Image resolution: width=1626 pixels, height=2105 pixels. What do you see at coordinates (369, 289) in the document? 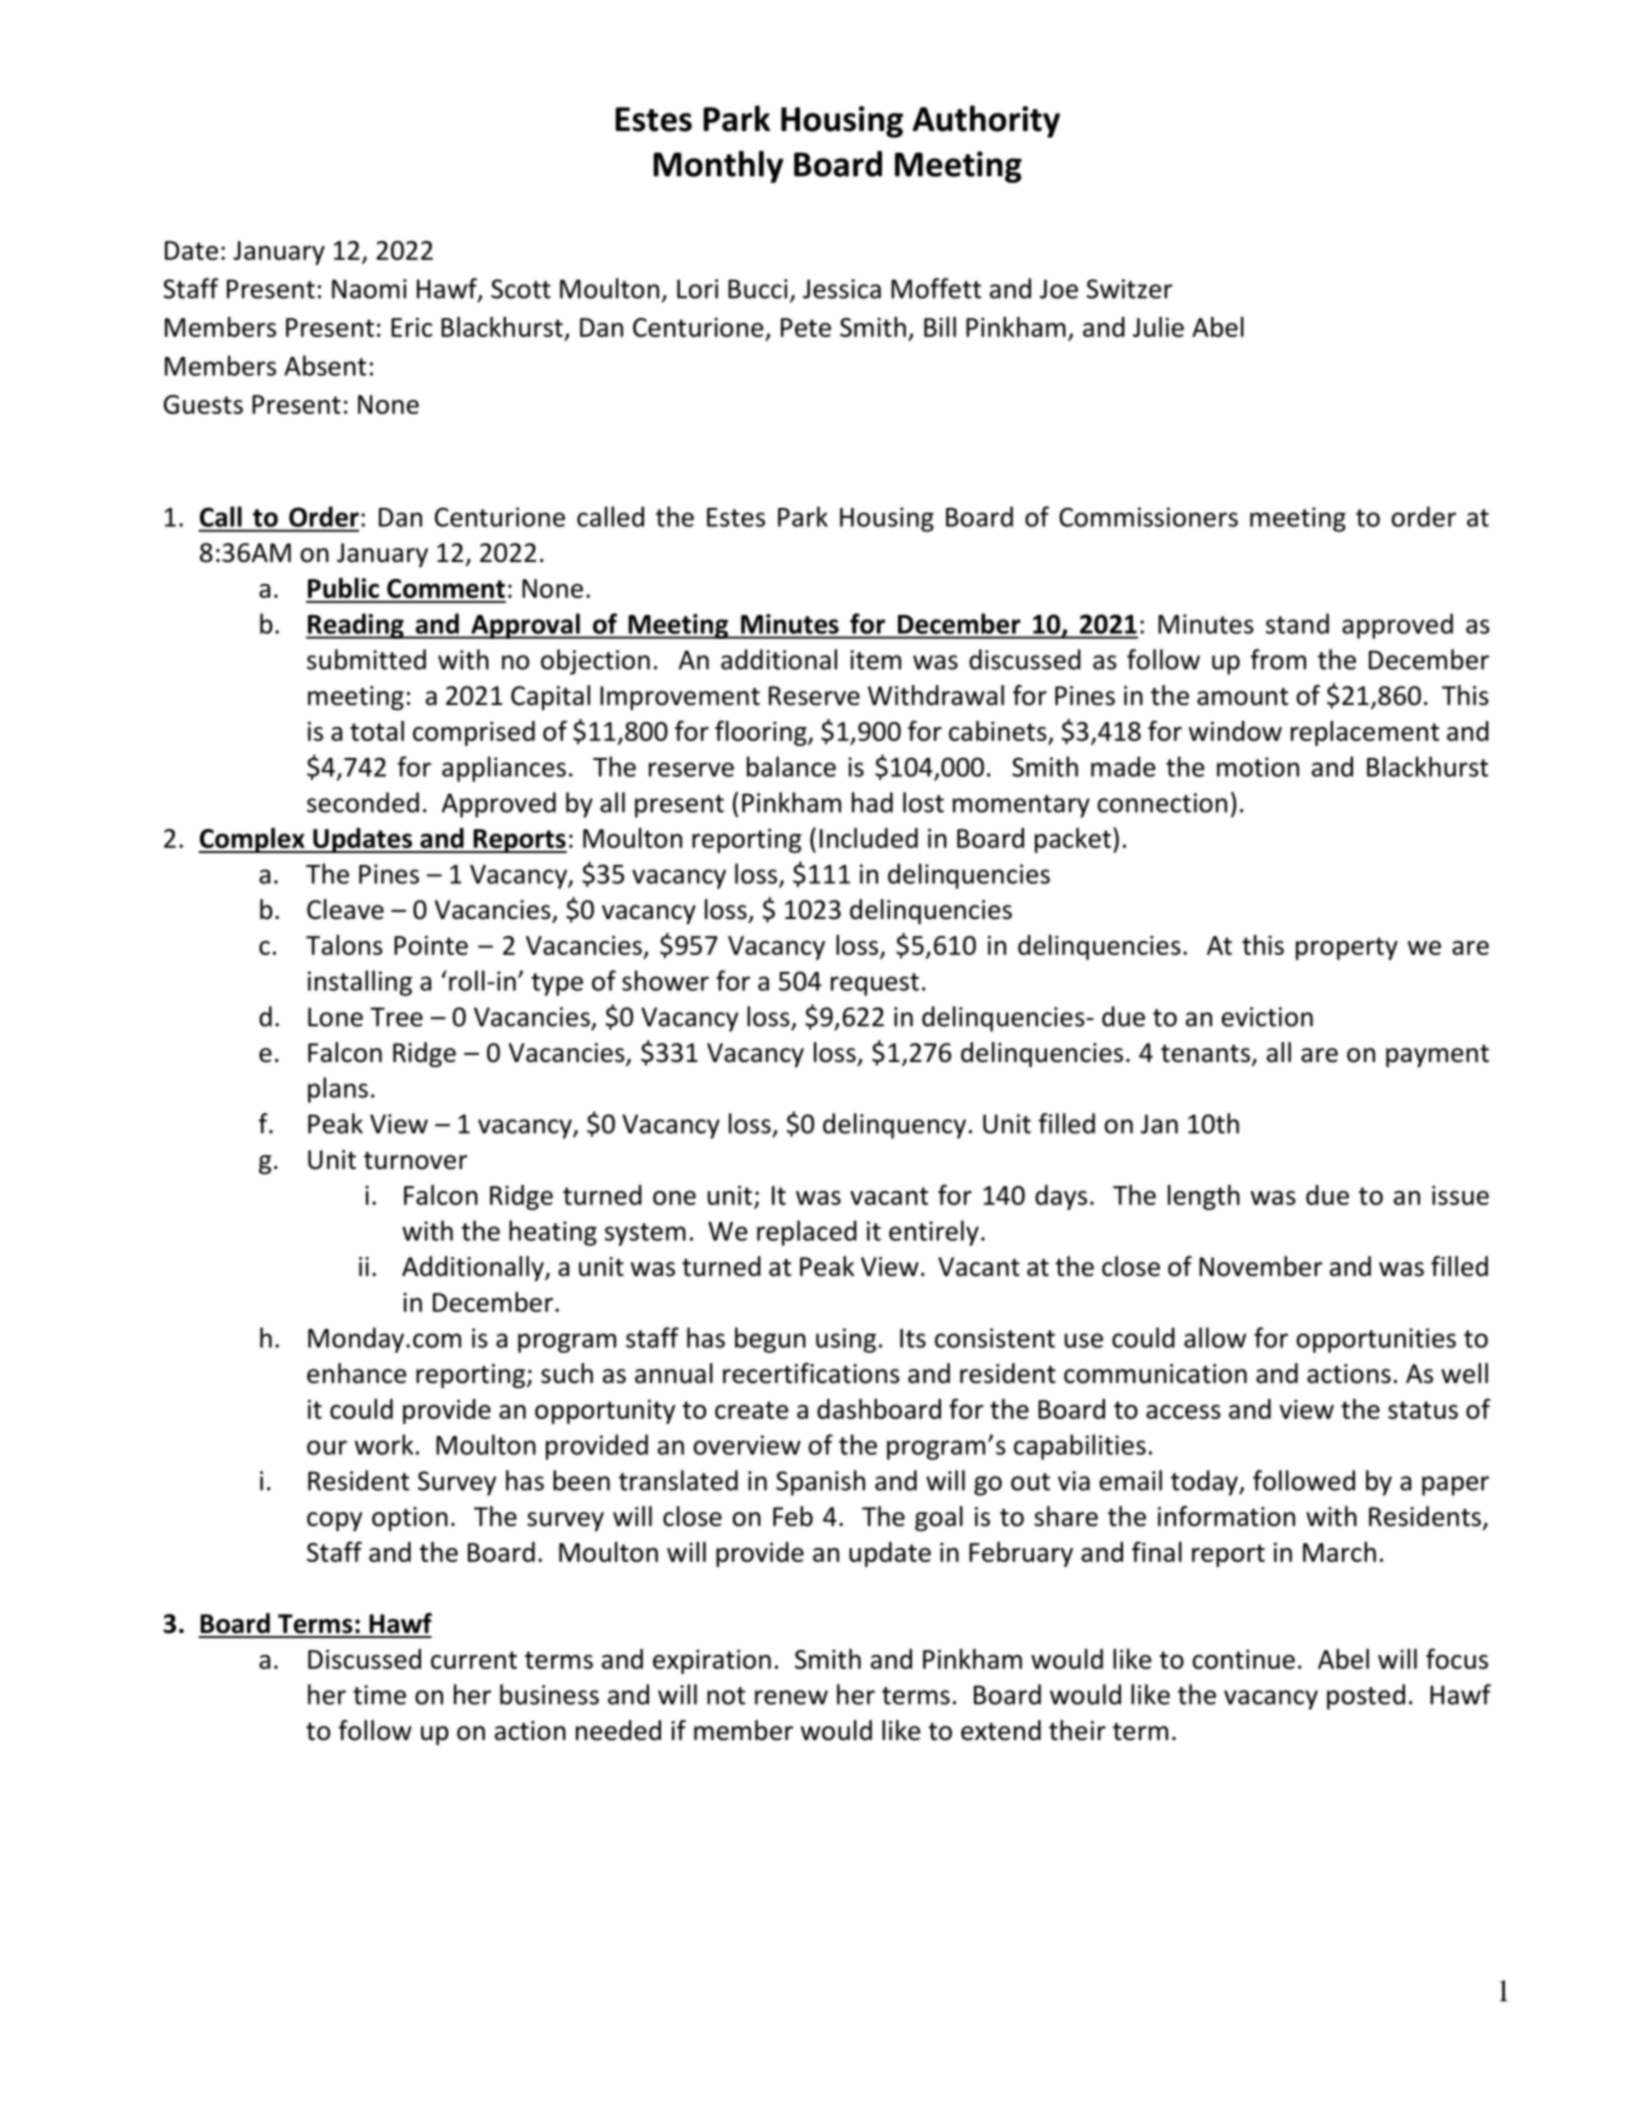
I see `Naomi` at bounding box center [369, 289].
